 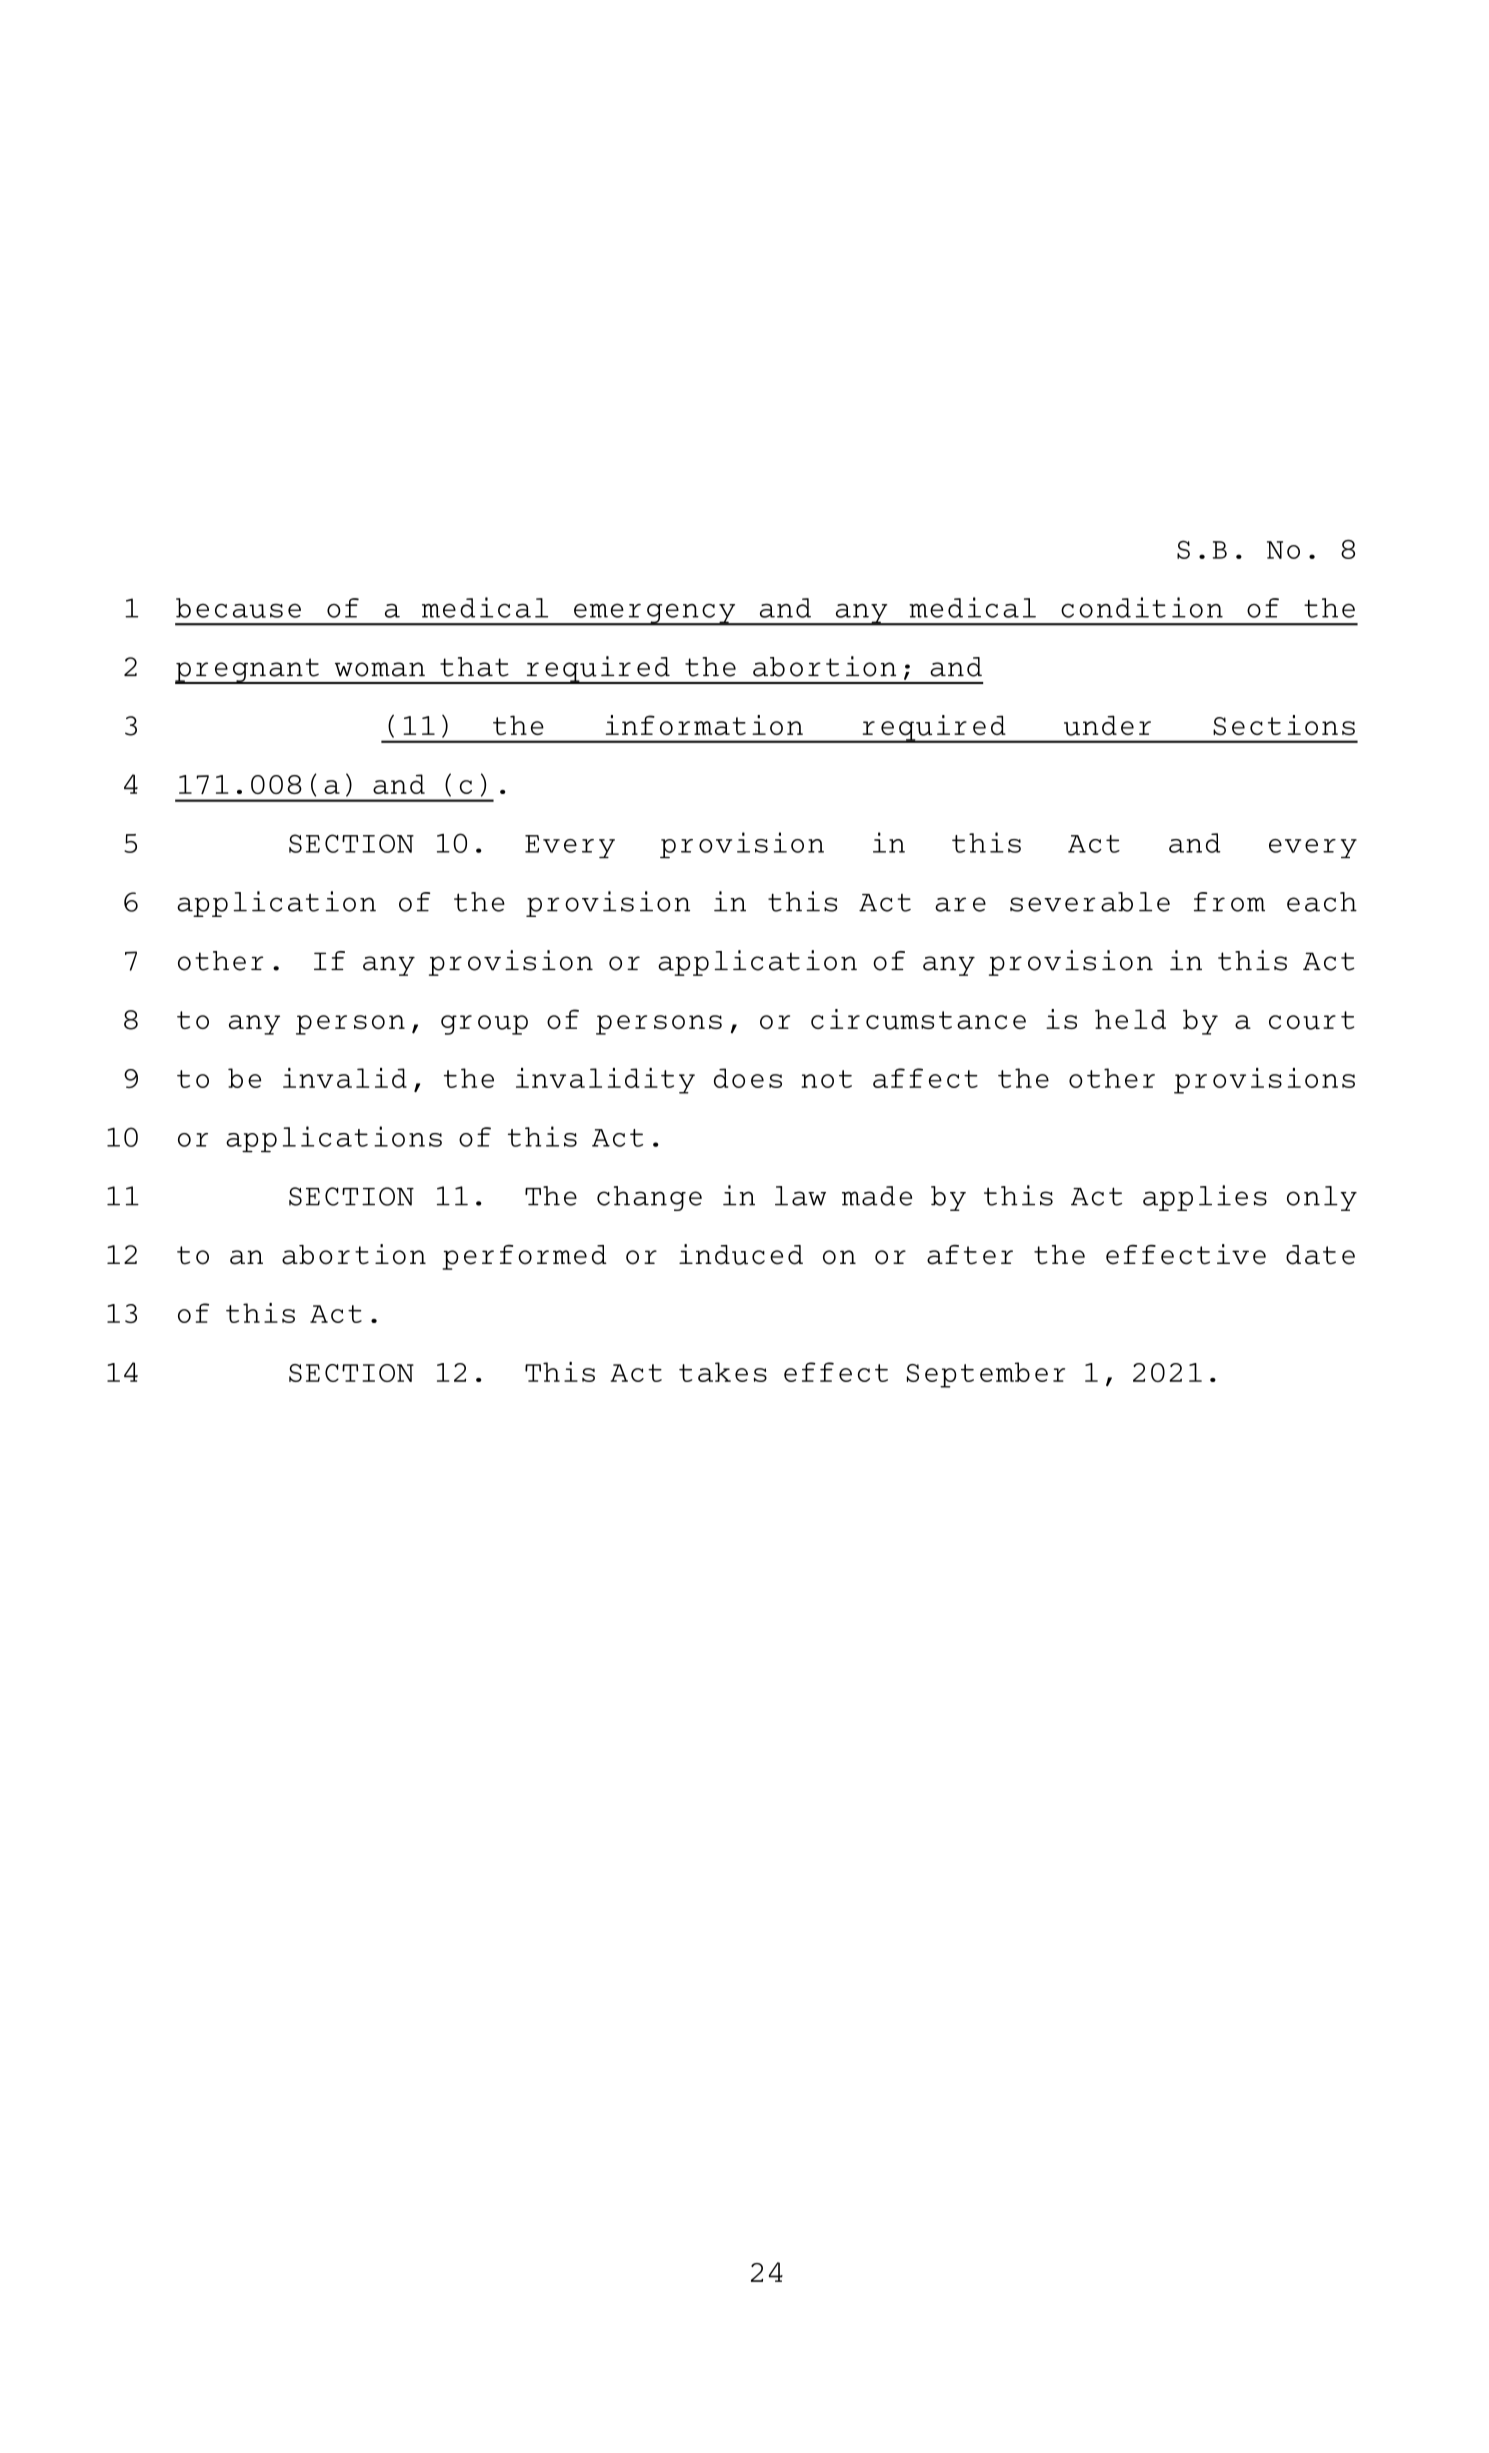 I want to click on emergency, so click(x=655, y=614).
